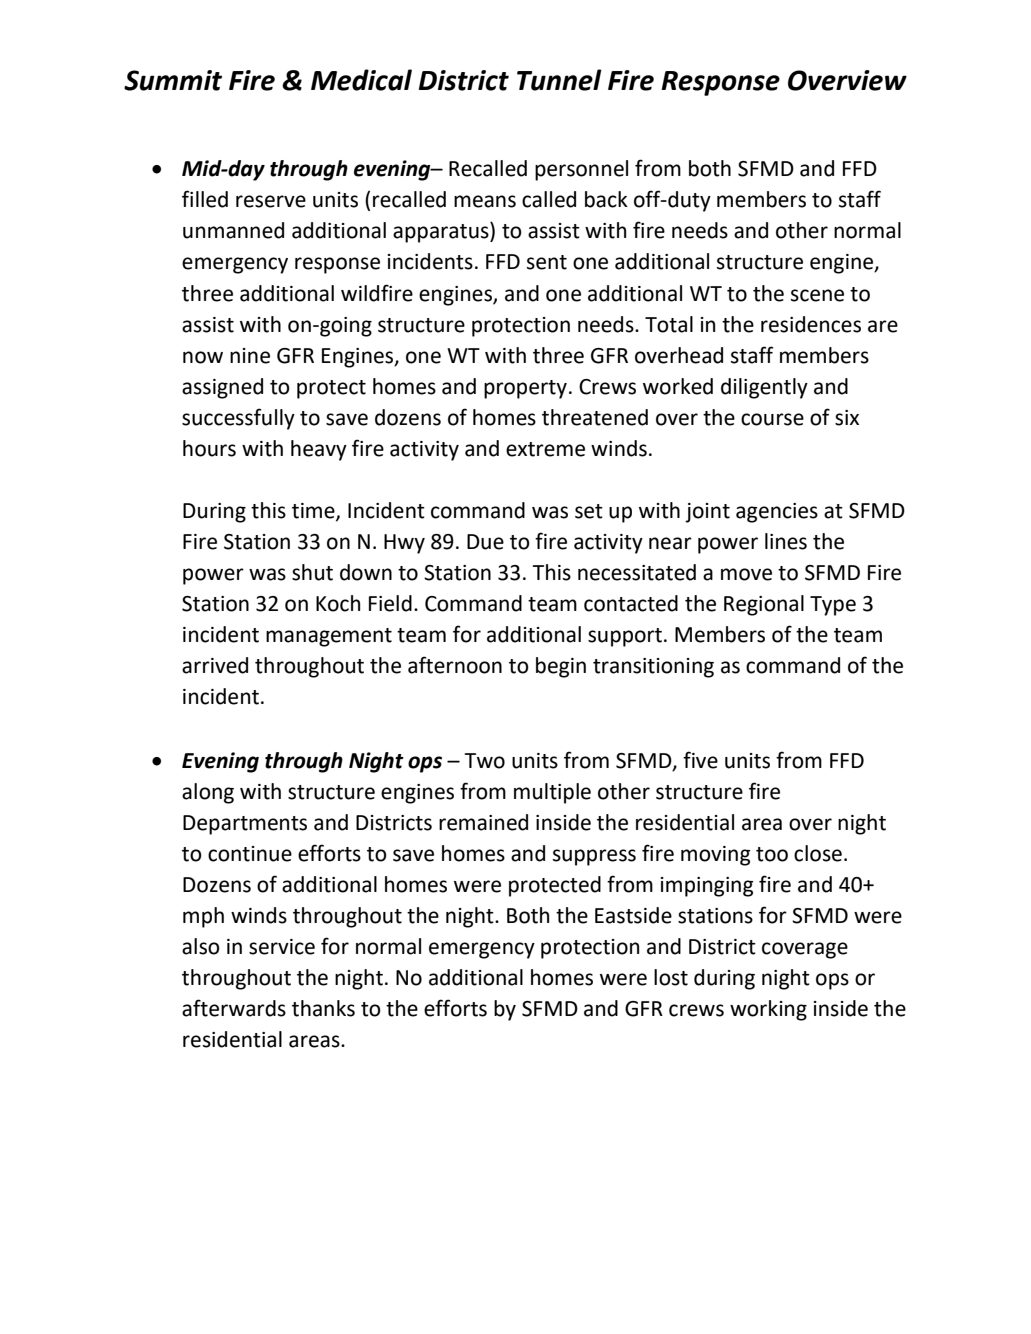  Describe the element at coordinates (485, 761) in the screenshot. I see `Two` at that location.
